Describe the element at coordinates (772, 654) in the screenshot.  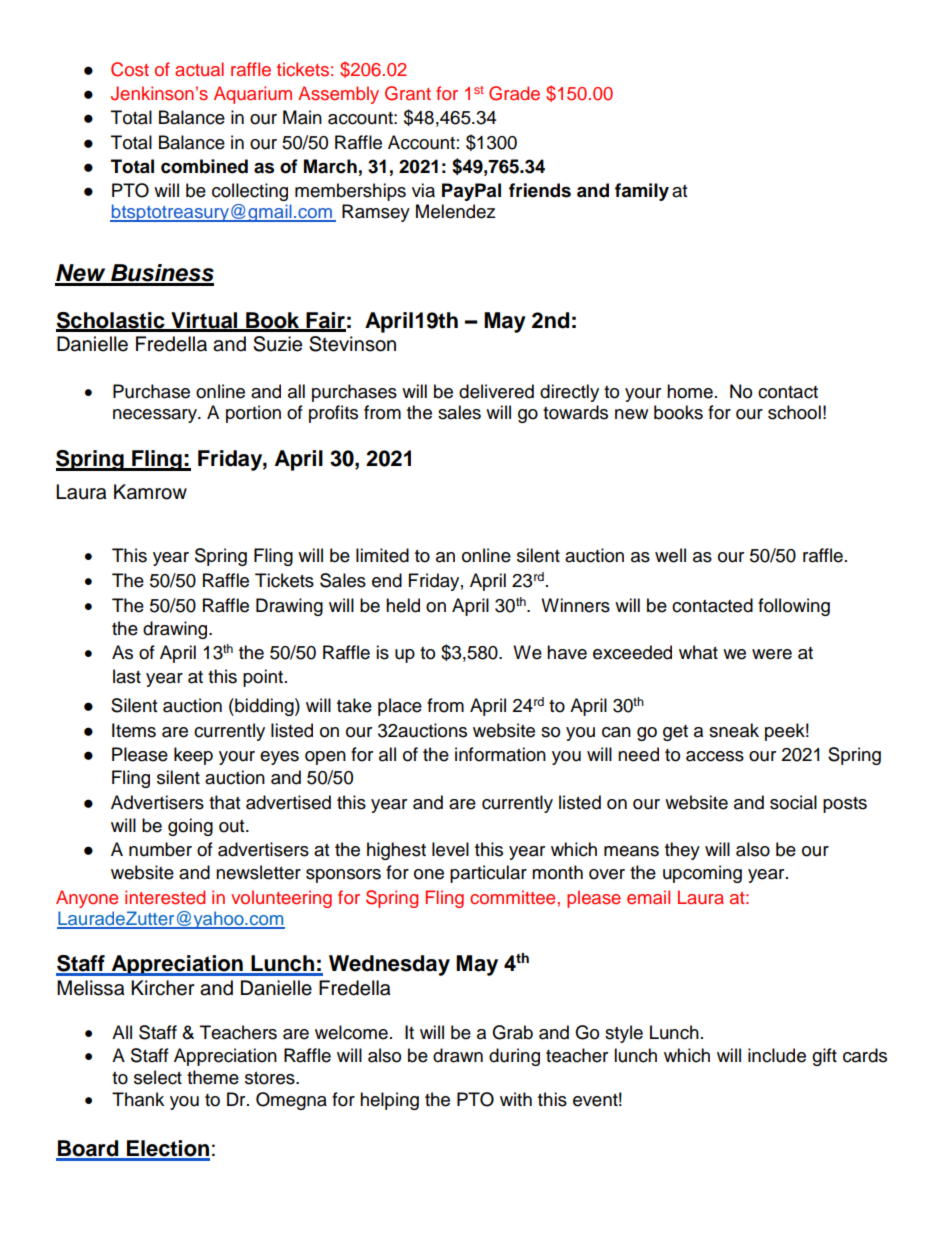
I see `were` at that location.
